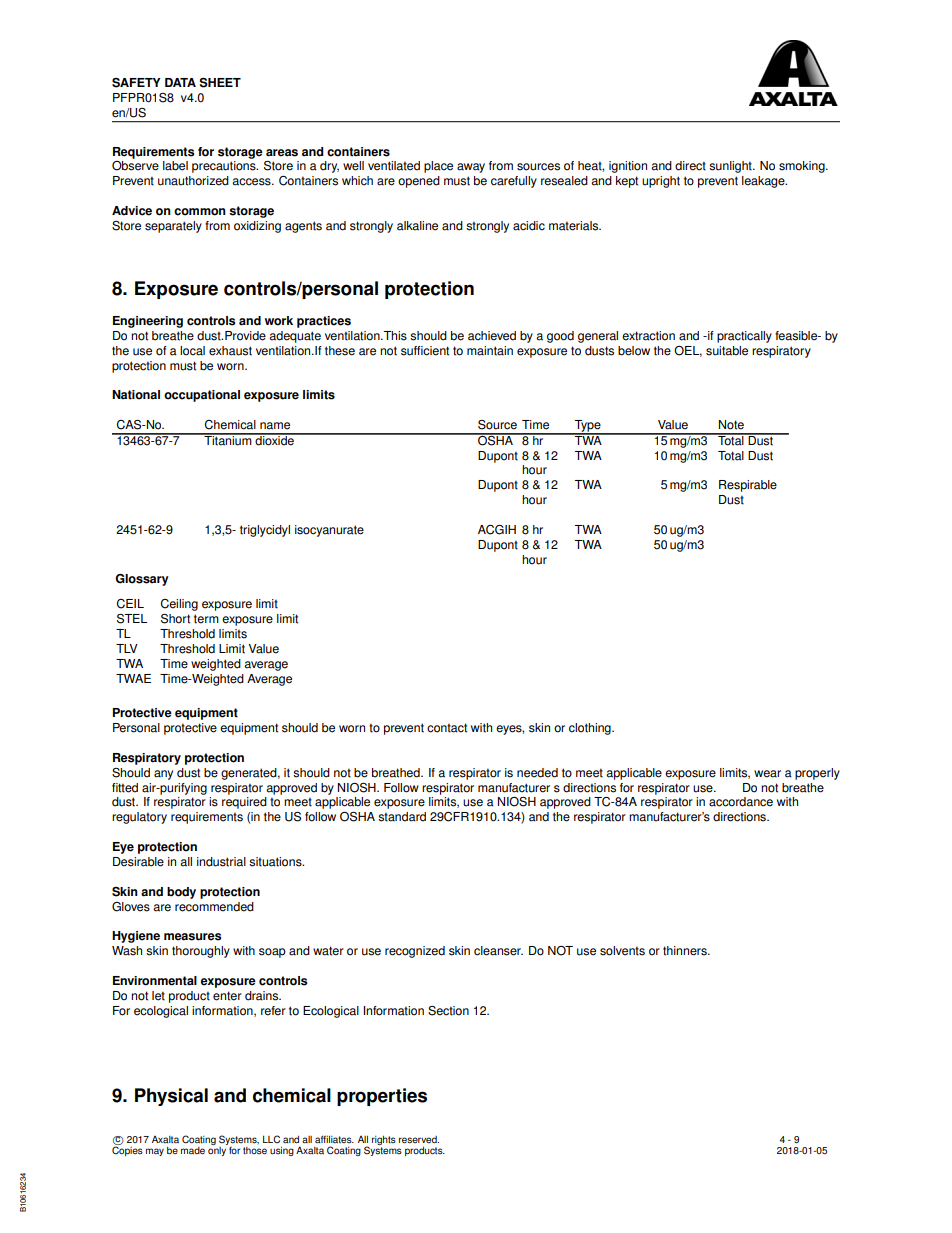 The image size is (952, 1233). Describe the element at coordinates (402, 817) in the screenshot. I see `standard` at that location.
